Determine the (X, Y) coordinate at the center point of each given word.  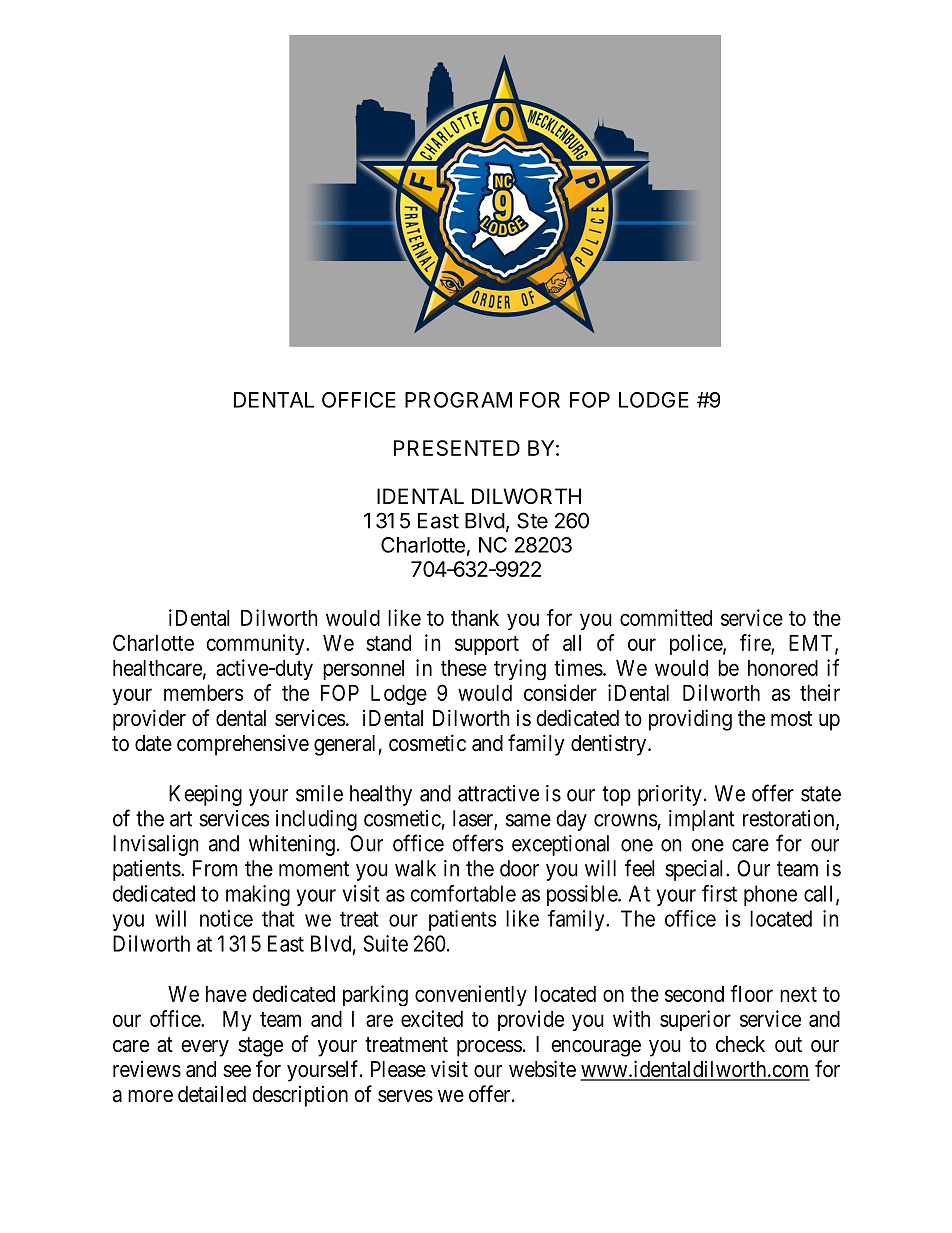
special (696, 870)
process (489, 1048)
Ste (532, 520)
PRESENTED (457, 448)
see (237, 1071)
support (487, 645)
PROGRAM (458, 400)
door (519, 868)
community (256, 644)
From (215, 868)
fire (756, 643)
